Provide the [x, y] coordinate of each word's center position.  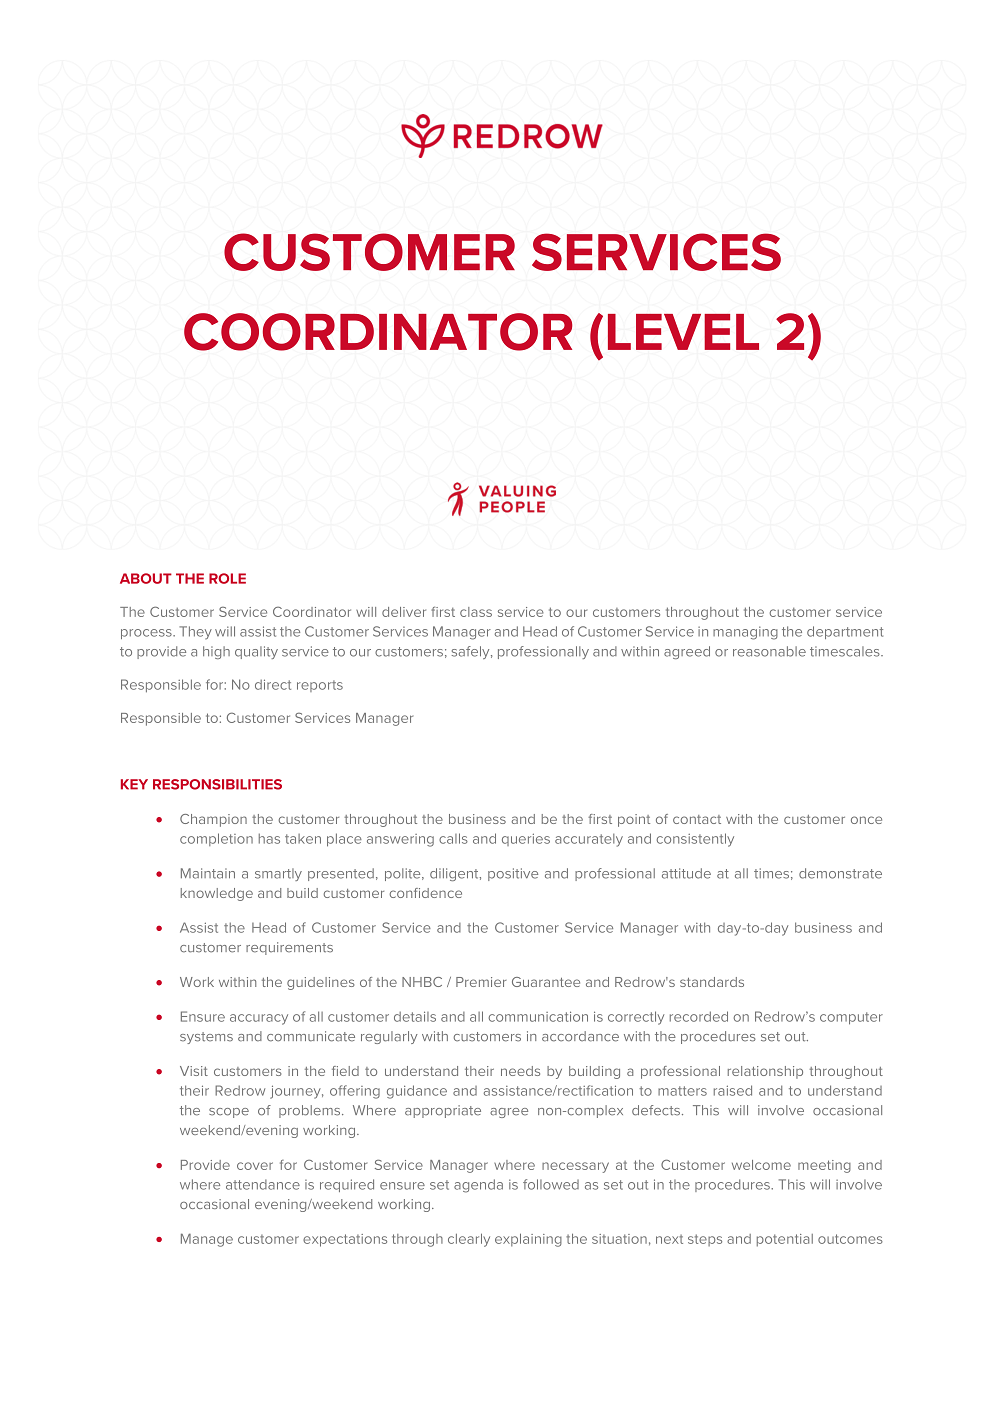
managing [745, 633]
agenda [478, 1186]
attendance [263, 1184]
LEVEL [683, 332]
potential [785, 1240]
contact [697, 819]
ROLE [227, 578]
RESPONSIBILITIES [217, 784]
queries [526, 839]
